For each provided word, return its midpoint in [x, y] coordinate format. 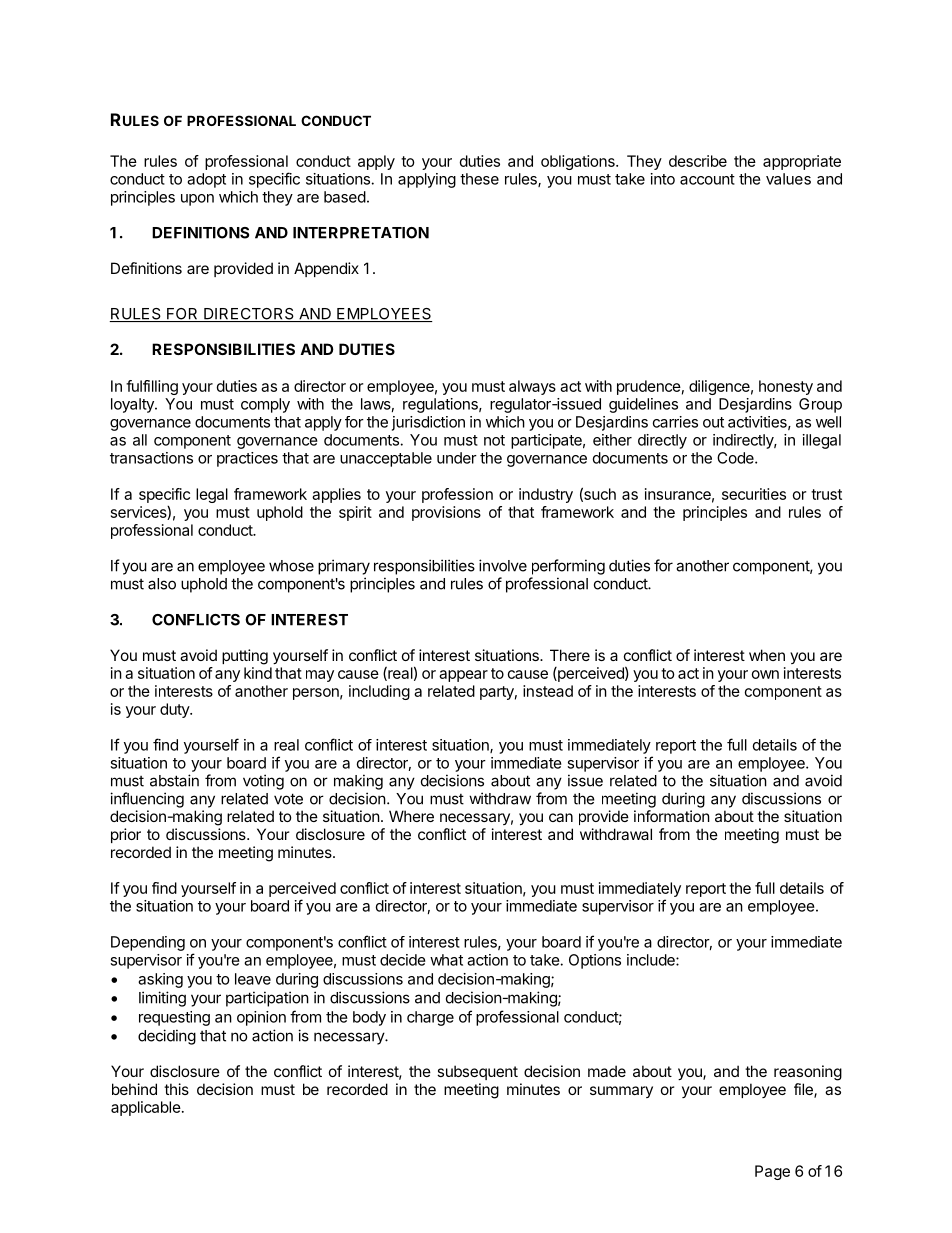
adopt [206, 180]
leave [253, 979]
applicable [146, 1108]
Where [411, 816]
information [672, 816]
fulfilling [152, 387]
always [532, 387]
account [707, 179]
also [162, 584]
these [479, 179]
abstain [174, 780]
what [446, 960]
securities [754, 494]
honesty [786, 387]
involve [503, 565]
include [652, 960]
